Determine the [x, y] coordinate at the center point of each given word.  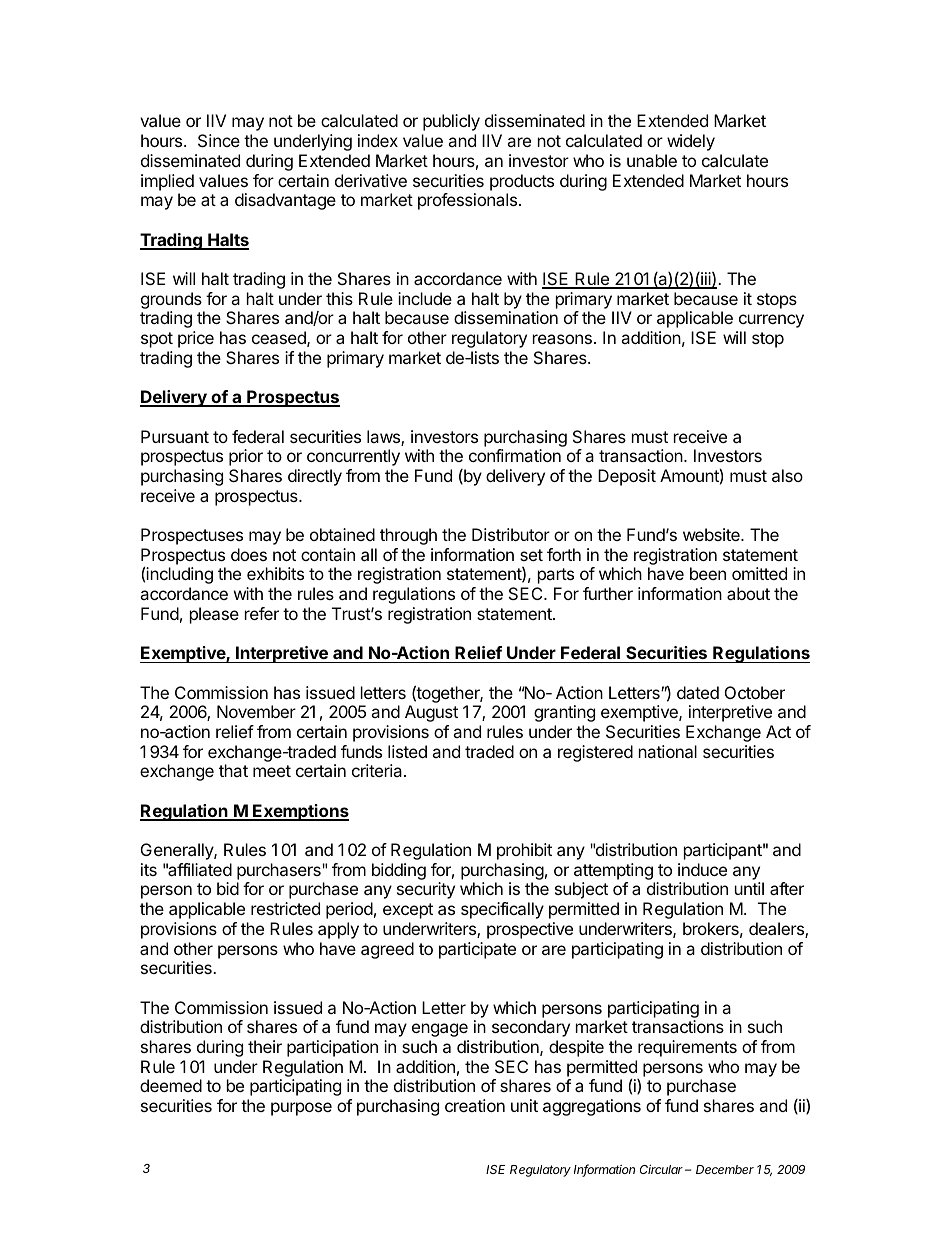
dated [698, 692]
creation [475, 1105]
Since [219, 140]
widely [691, 142]
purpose [301, 1109]
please [214, 615]
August [431, 713]
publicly [451, 122]
